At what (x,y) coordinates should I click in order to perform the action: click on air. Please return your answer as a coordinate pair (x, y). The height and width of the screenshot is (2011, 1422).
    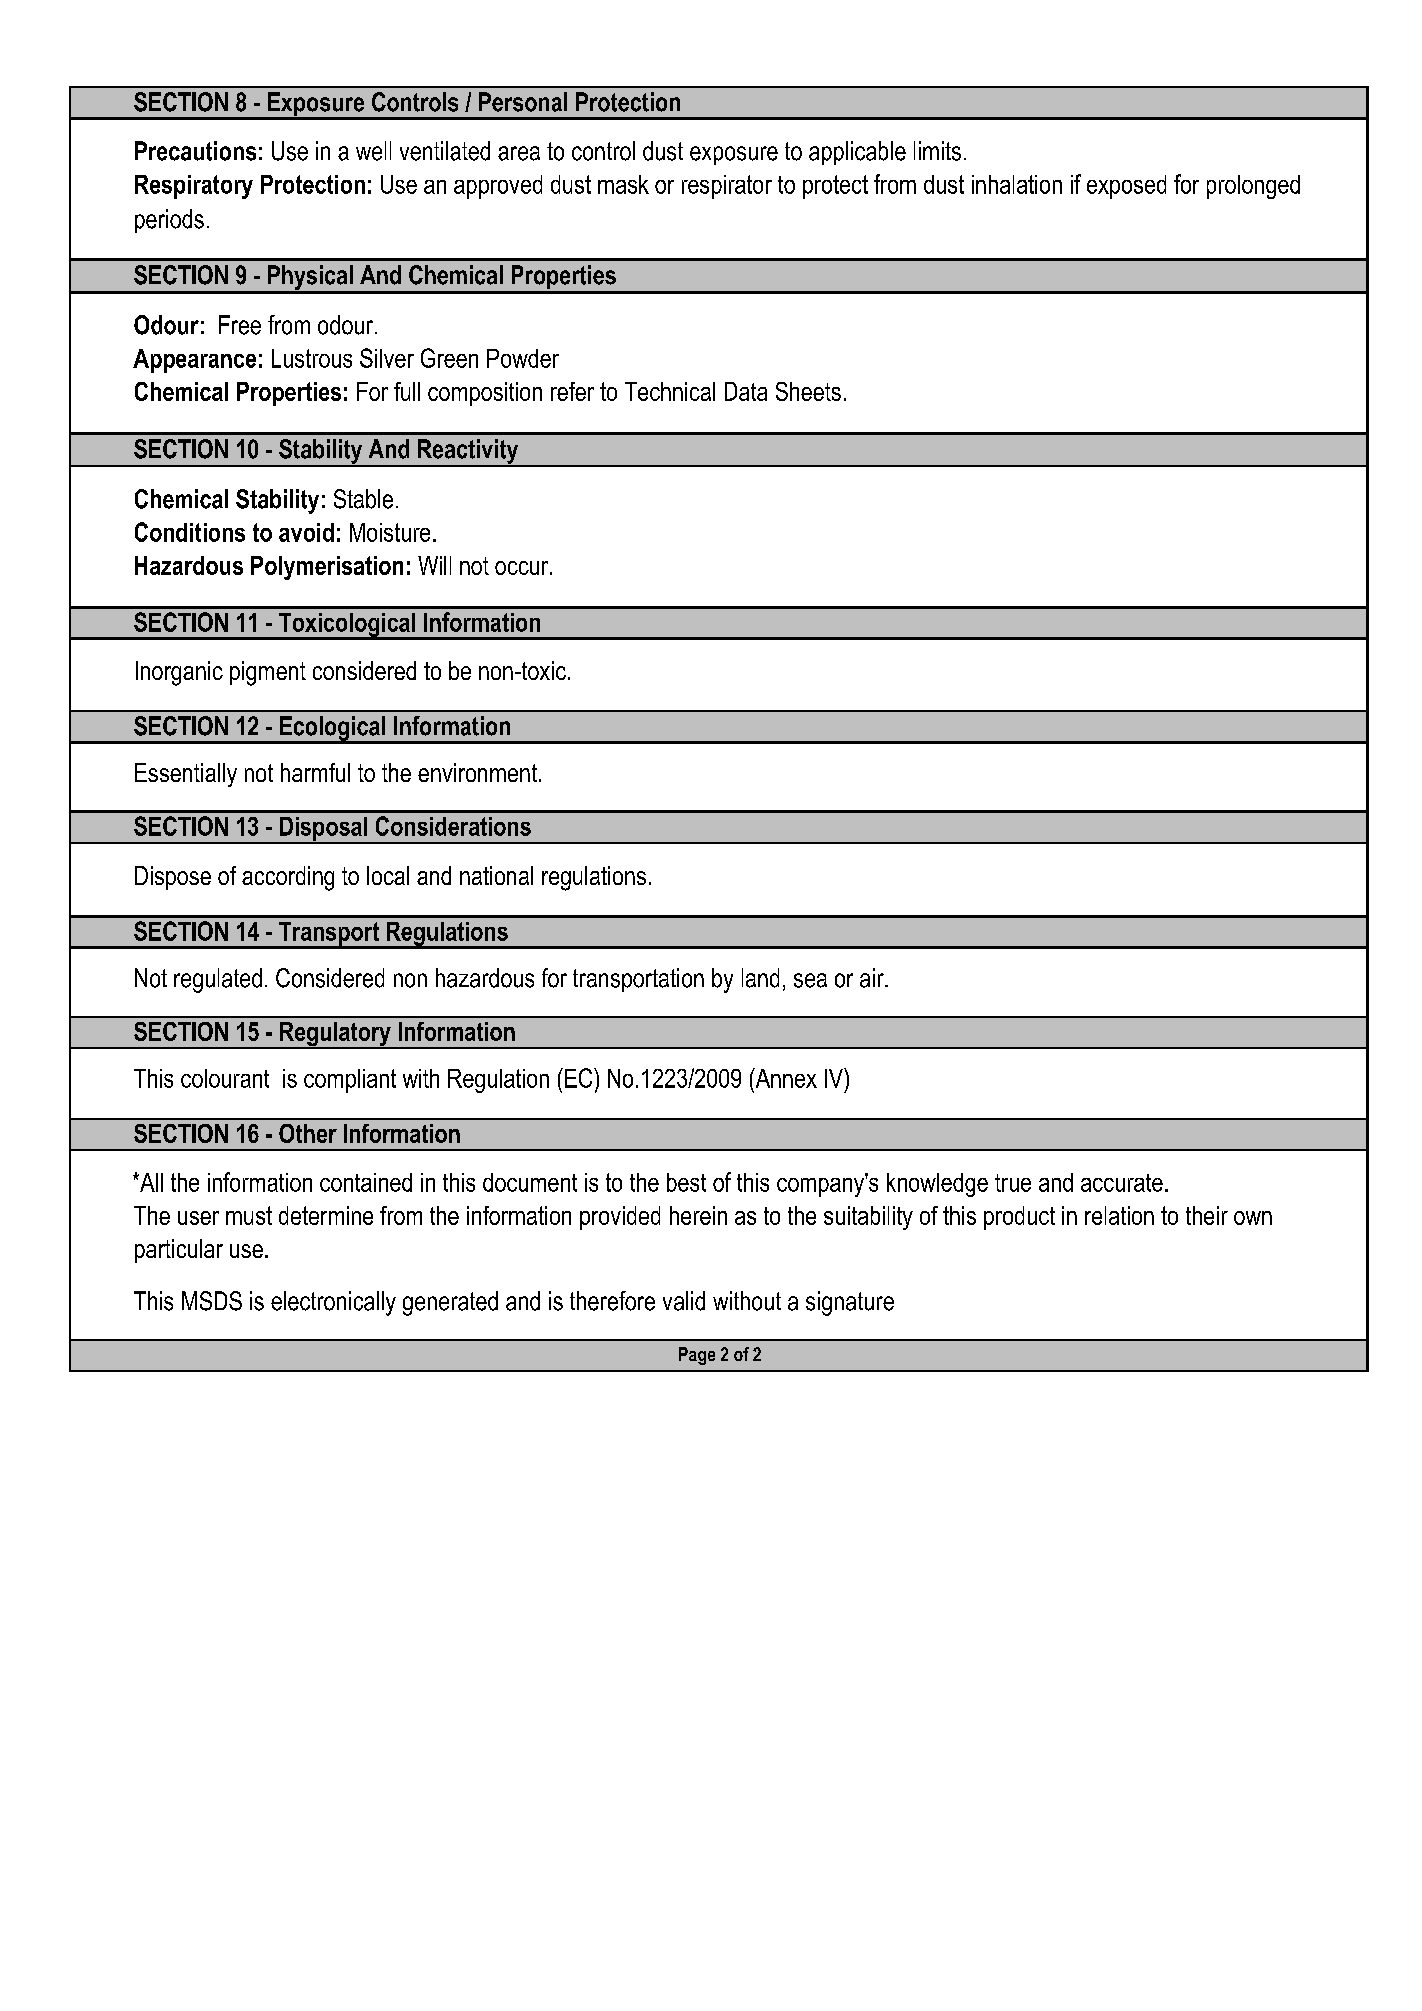
    Looking at the image, I should click on (873, 978).
